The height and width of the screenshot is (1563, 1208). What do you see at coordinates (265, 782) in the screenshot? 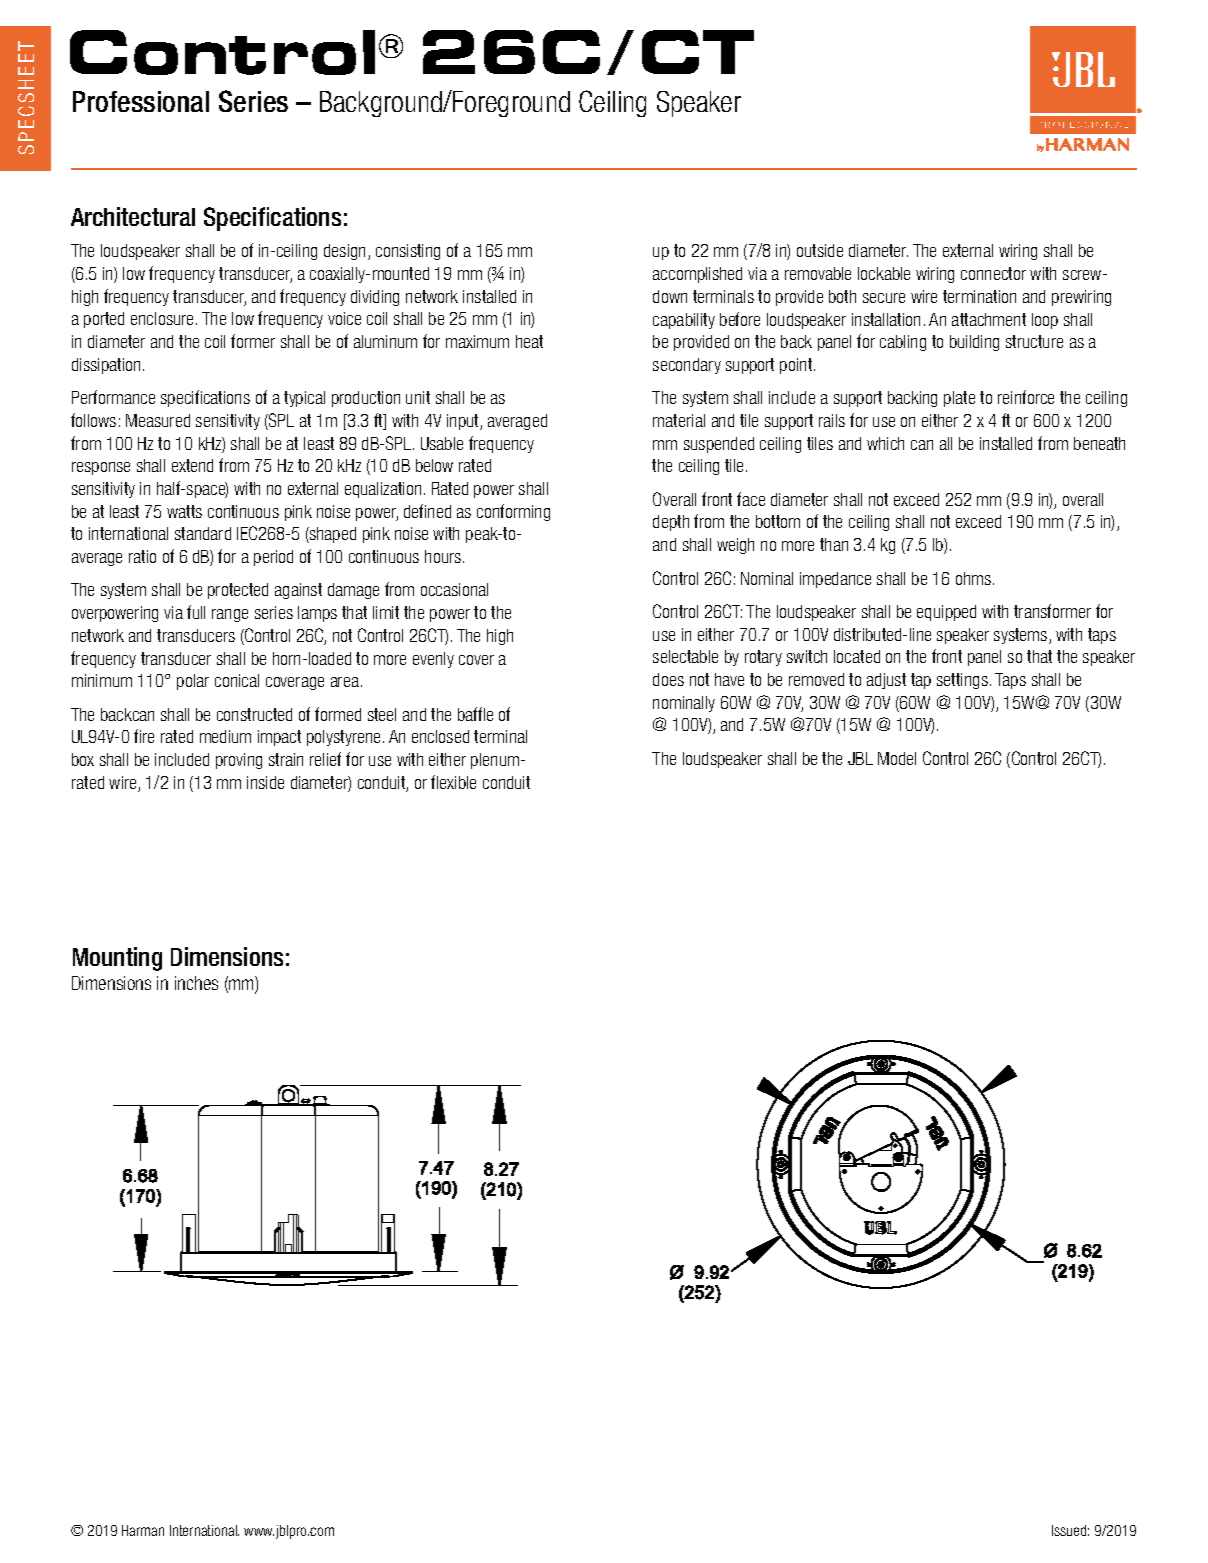
I see `inside` at bounding box center [265, 782].
